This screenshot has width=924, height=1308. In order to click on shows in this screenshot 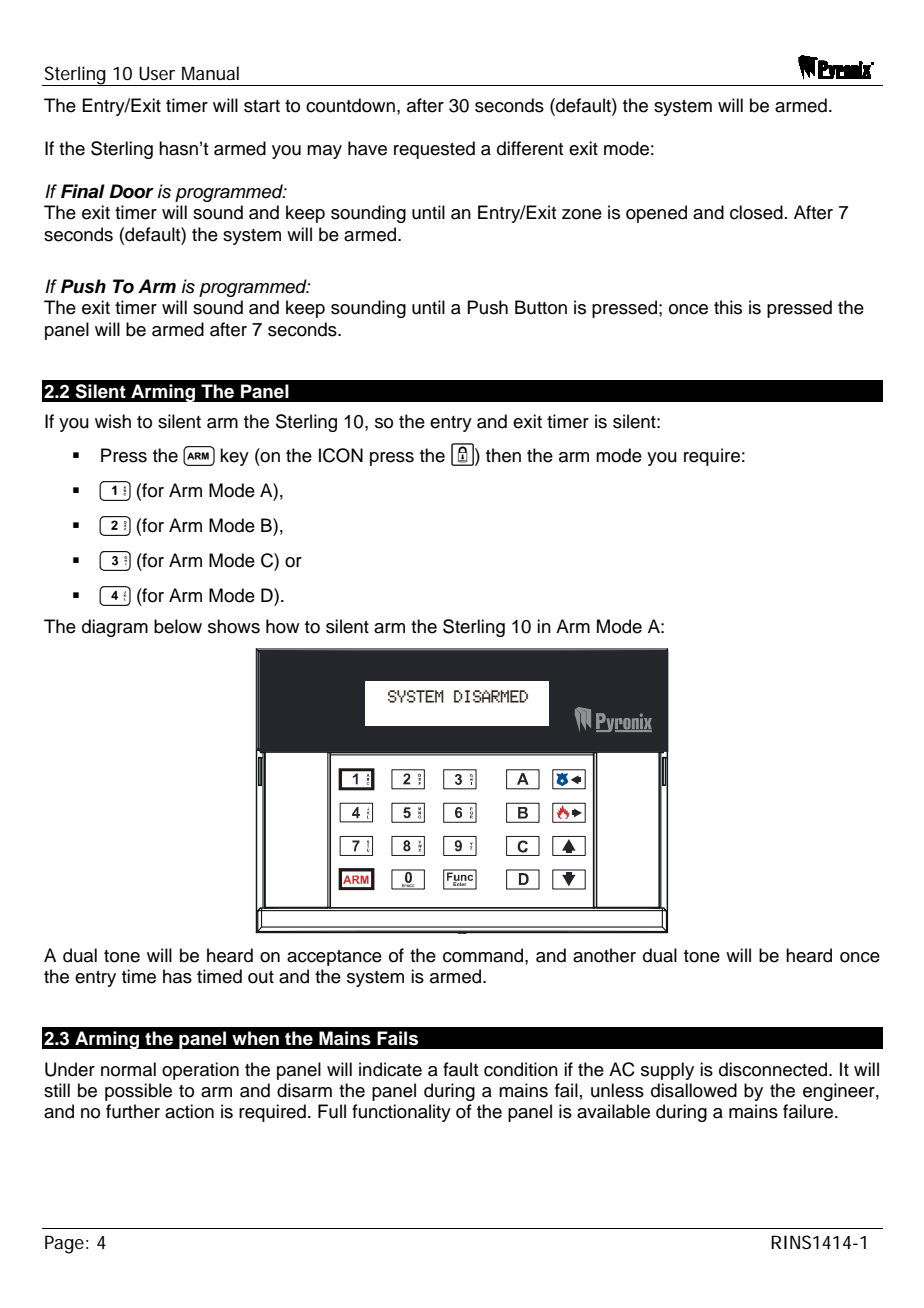, I will do `click(234, 626)`.
